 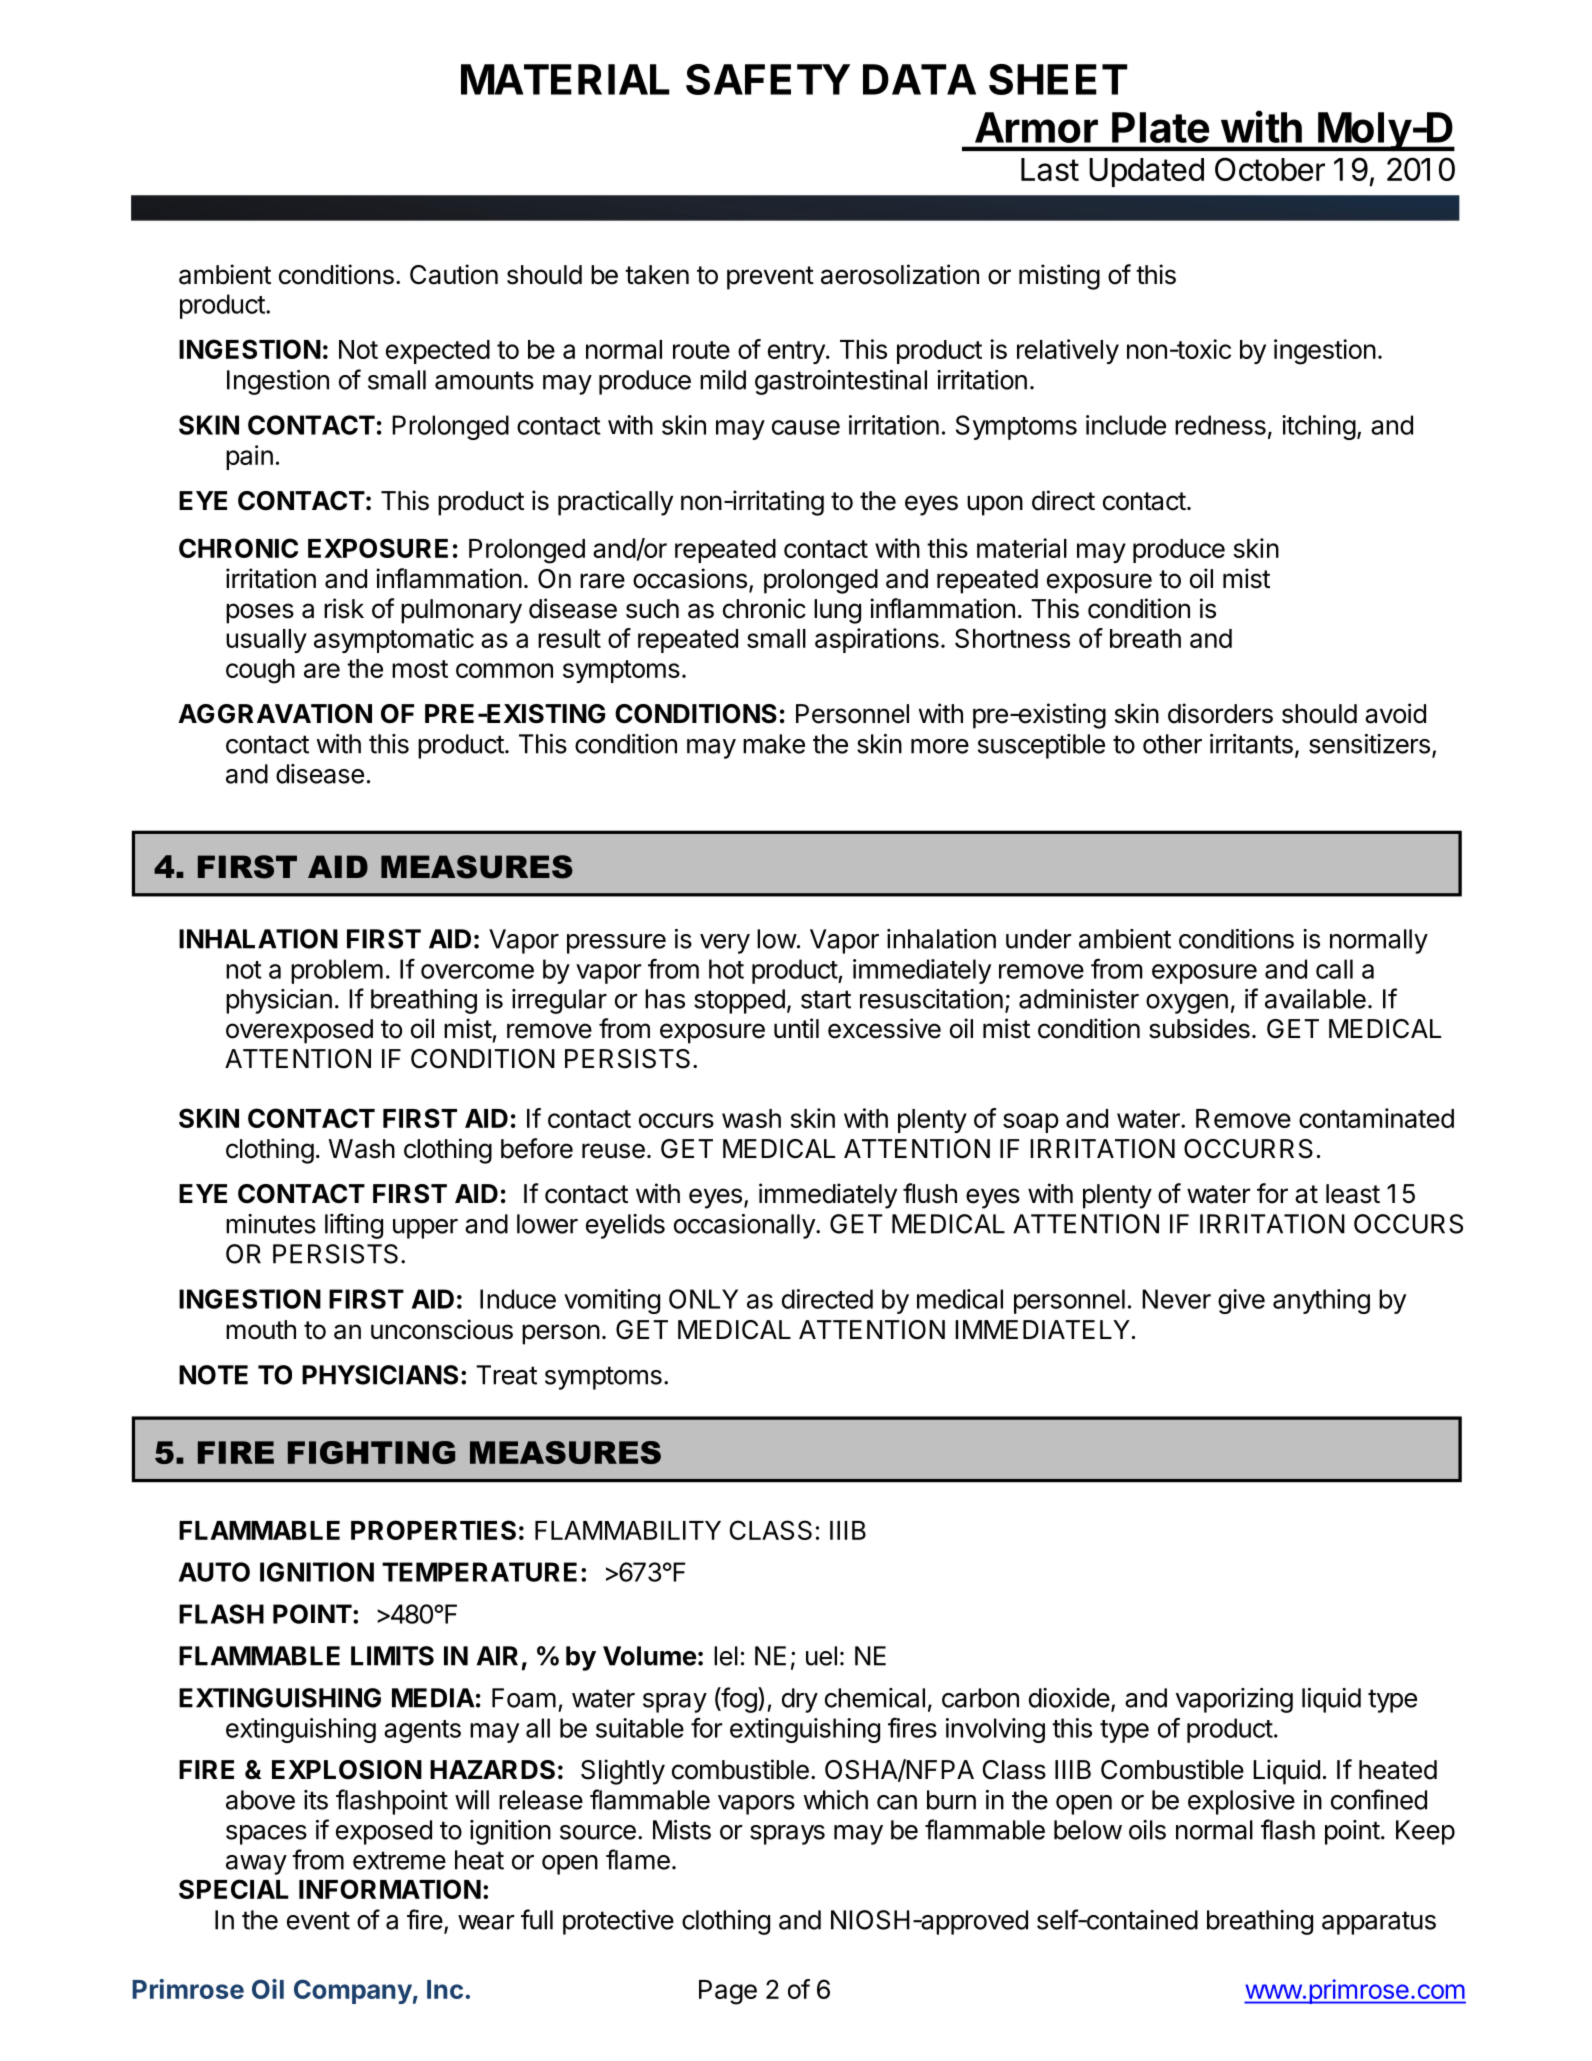 What do you see at coordinates (628, 1530) in the screenshot?
I see `FLAMMABILITY` at bounding box center [628, 1530].
